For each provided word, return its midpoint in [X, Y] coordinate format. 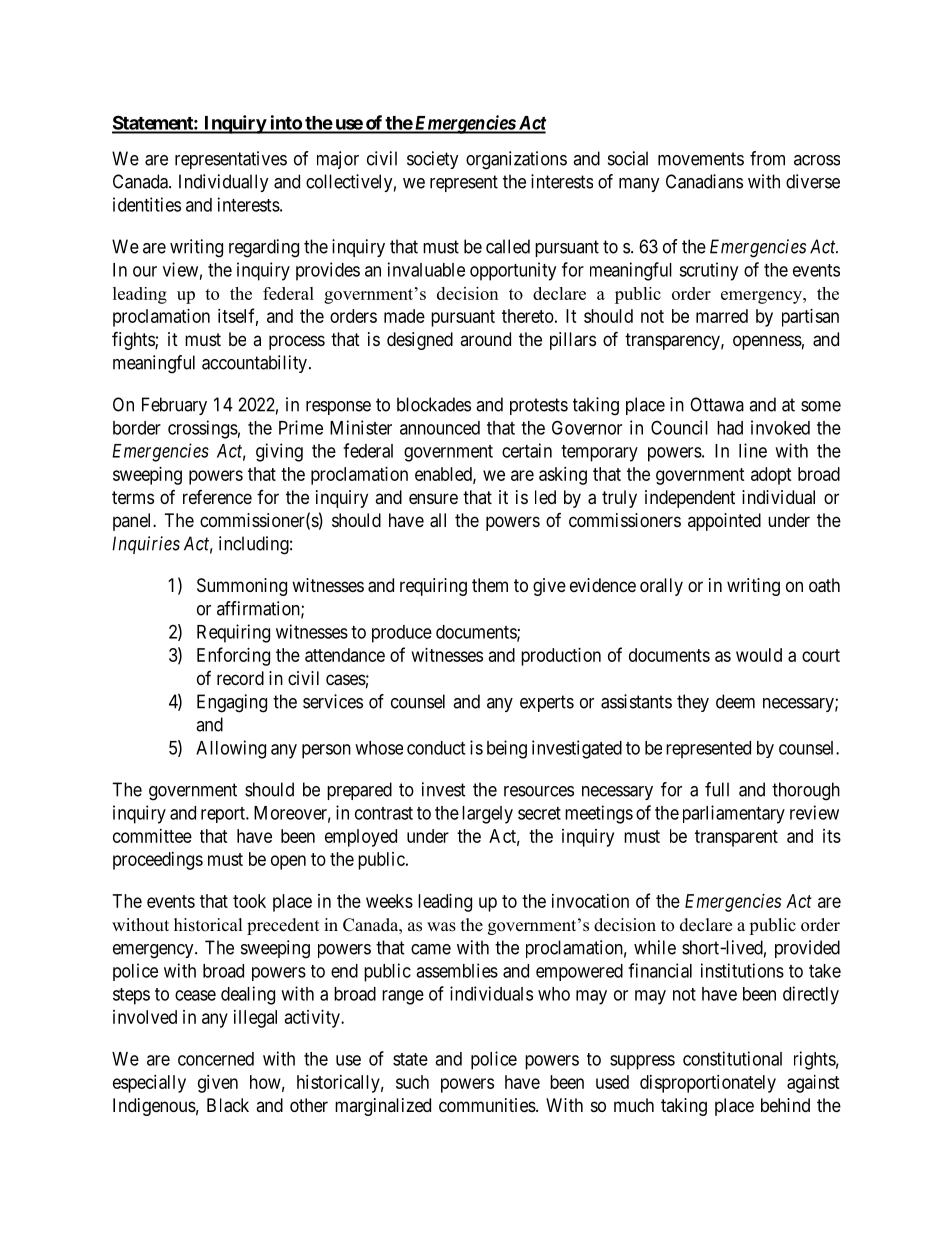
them [490, 585]
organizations [516, 160]
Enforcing [233, 656]
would [759, 655]
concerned [216, 1059]
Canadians [704, 181]
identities [147, 204]
